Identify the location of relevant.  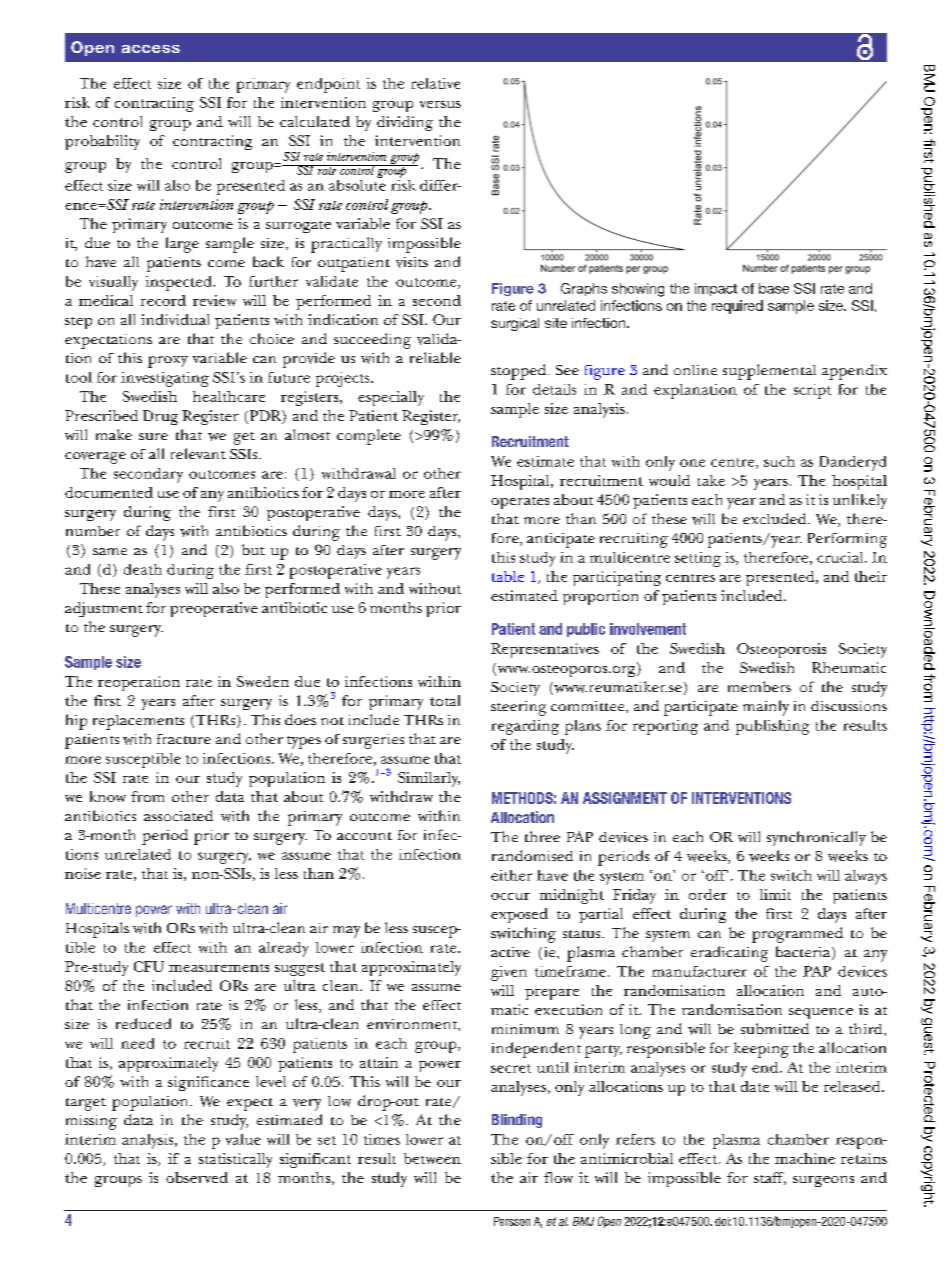
(198, 453).
